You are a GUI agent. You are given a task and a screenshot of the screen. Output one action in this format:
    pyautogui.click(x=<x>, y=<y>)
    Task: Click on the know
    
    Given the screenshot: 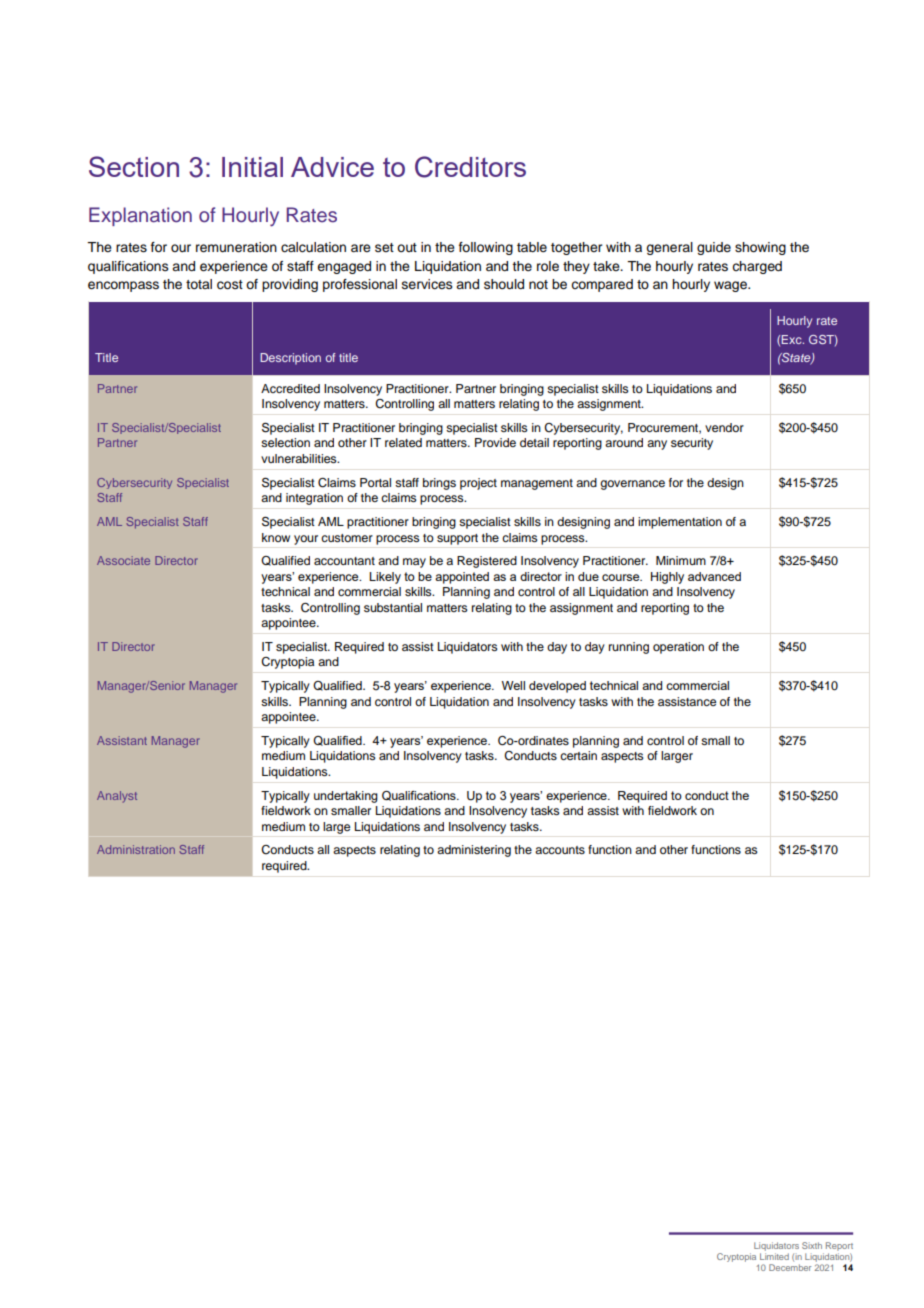 What is the action you would take?
    pyautogui.click(x=276, y=537)
